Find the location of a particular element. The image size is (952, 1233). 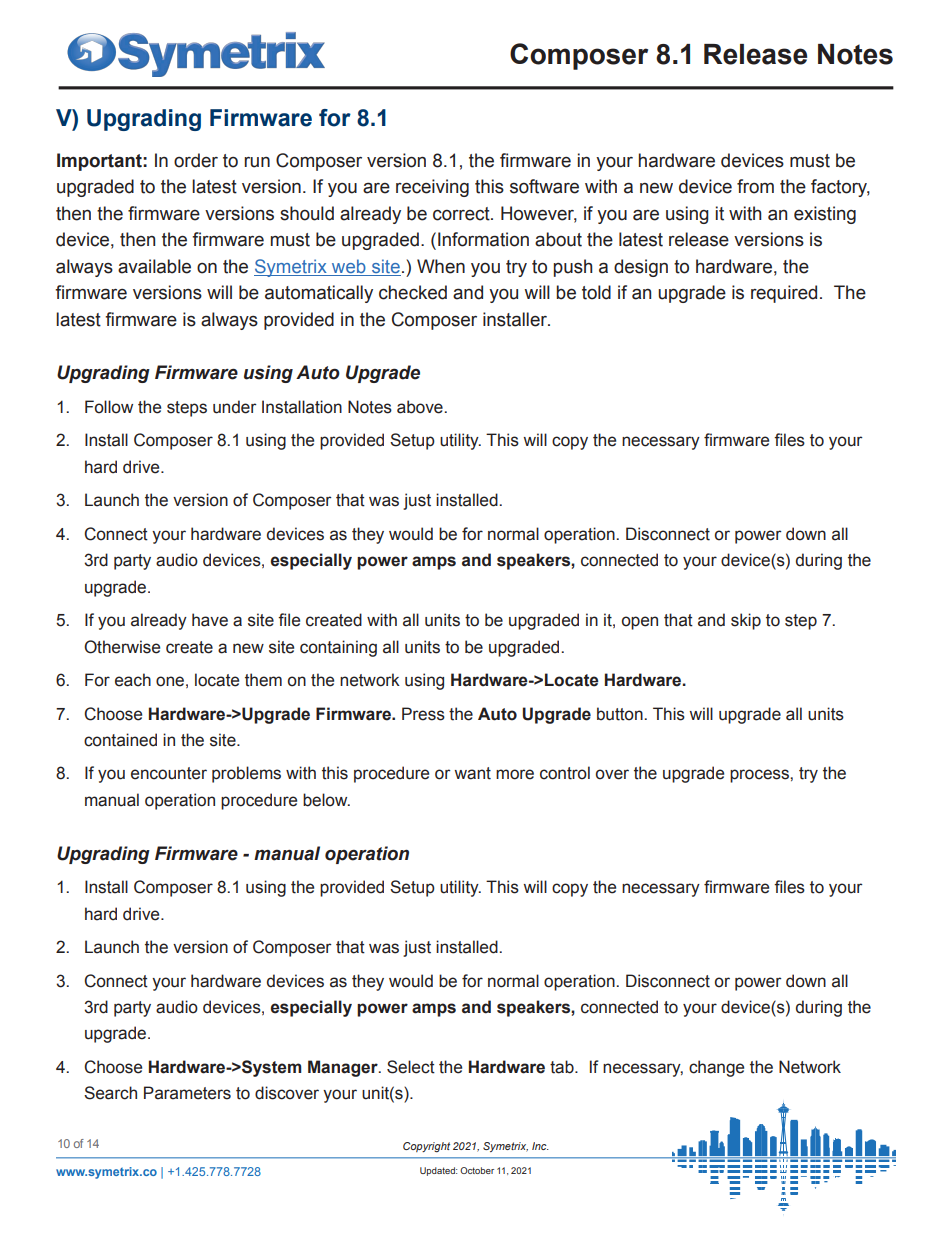

skip is located at coordinates (746, 621).
